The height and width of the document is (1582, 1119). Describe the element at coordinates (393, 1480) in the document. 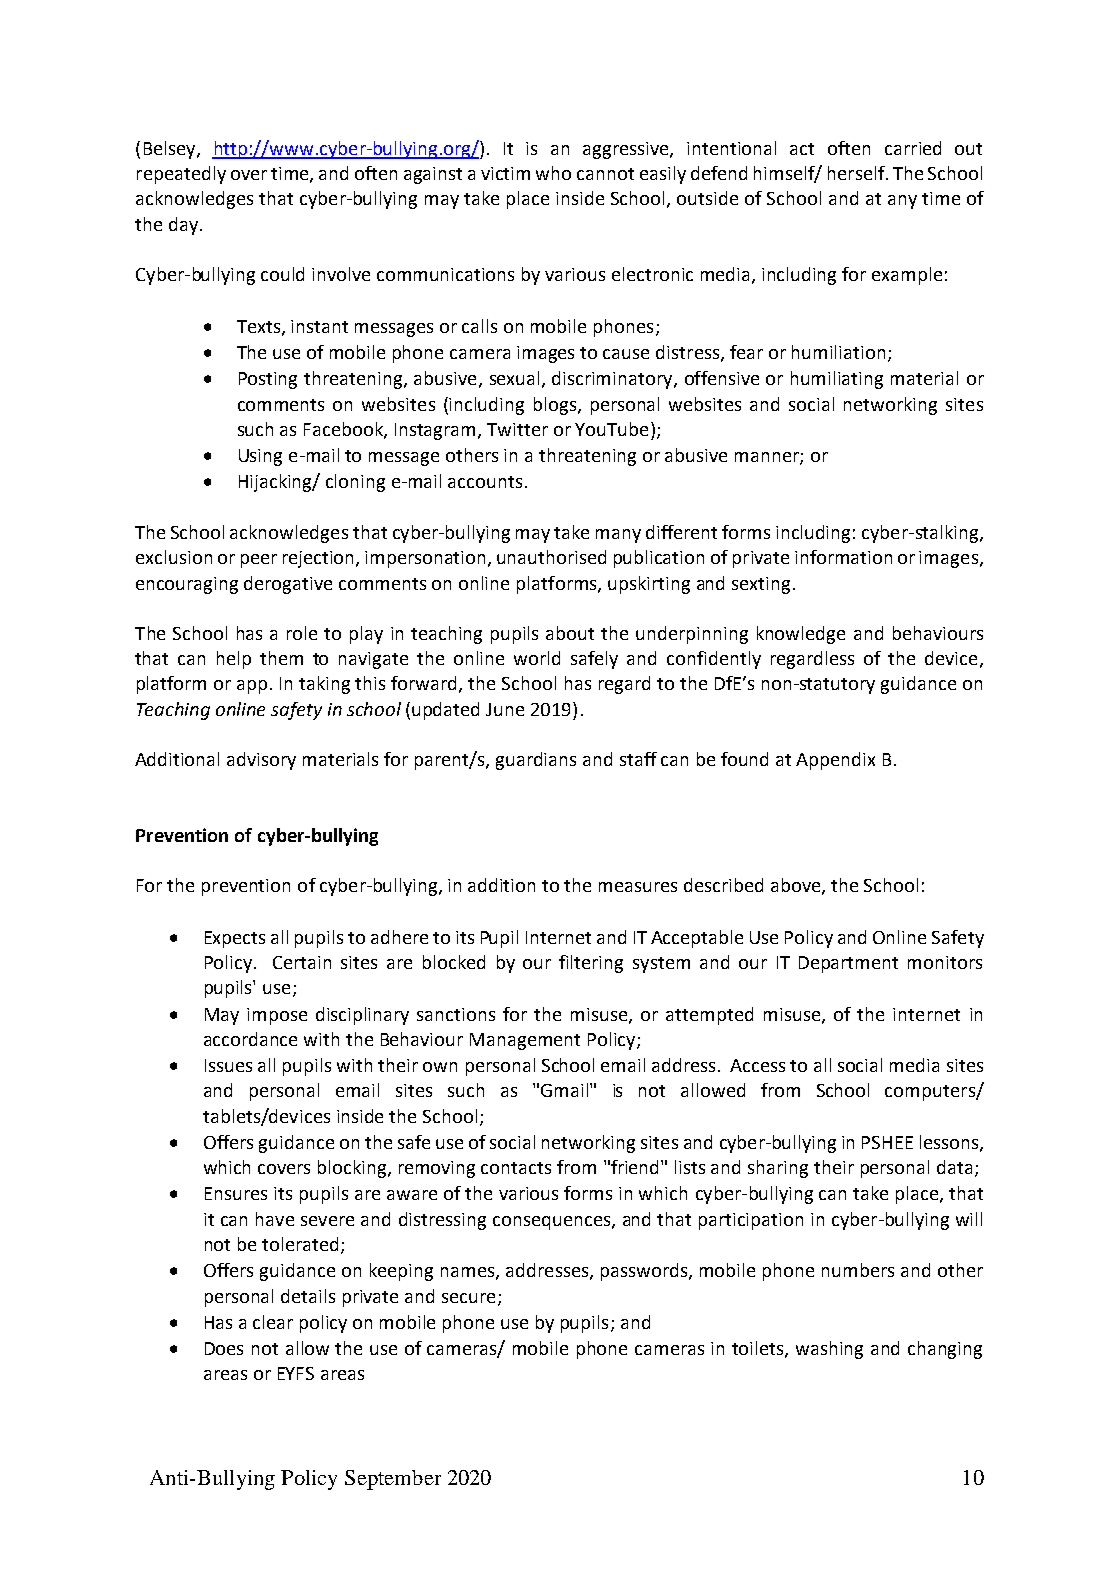

I see `September` at that location.
